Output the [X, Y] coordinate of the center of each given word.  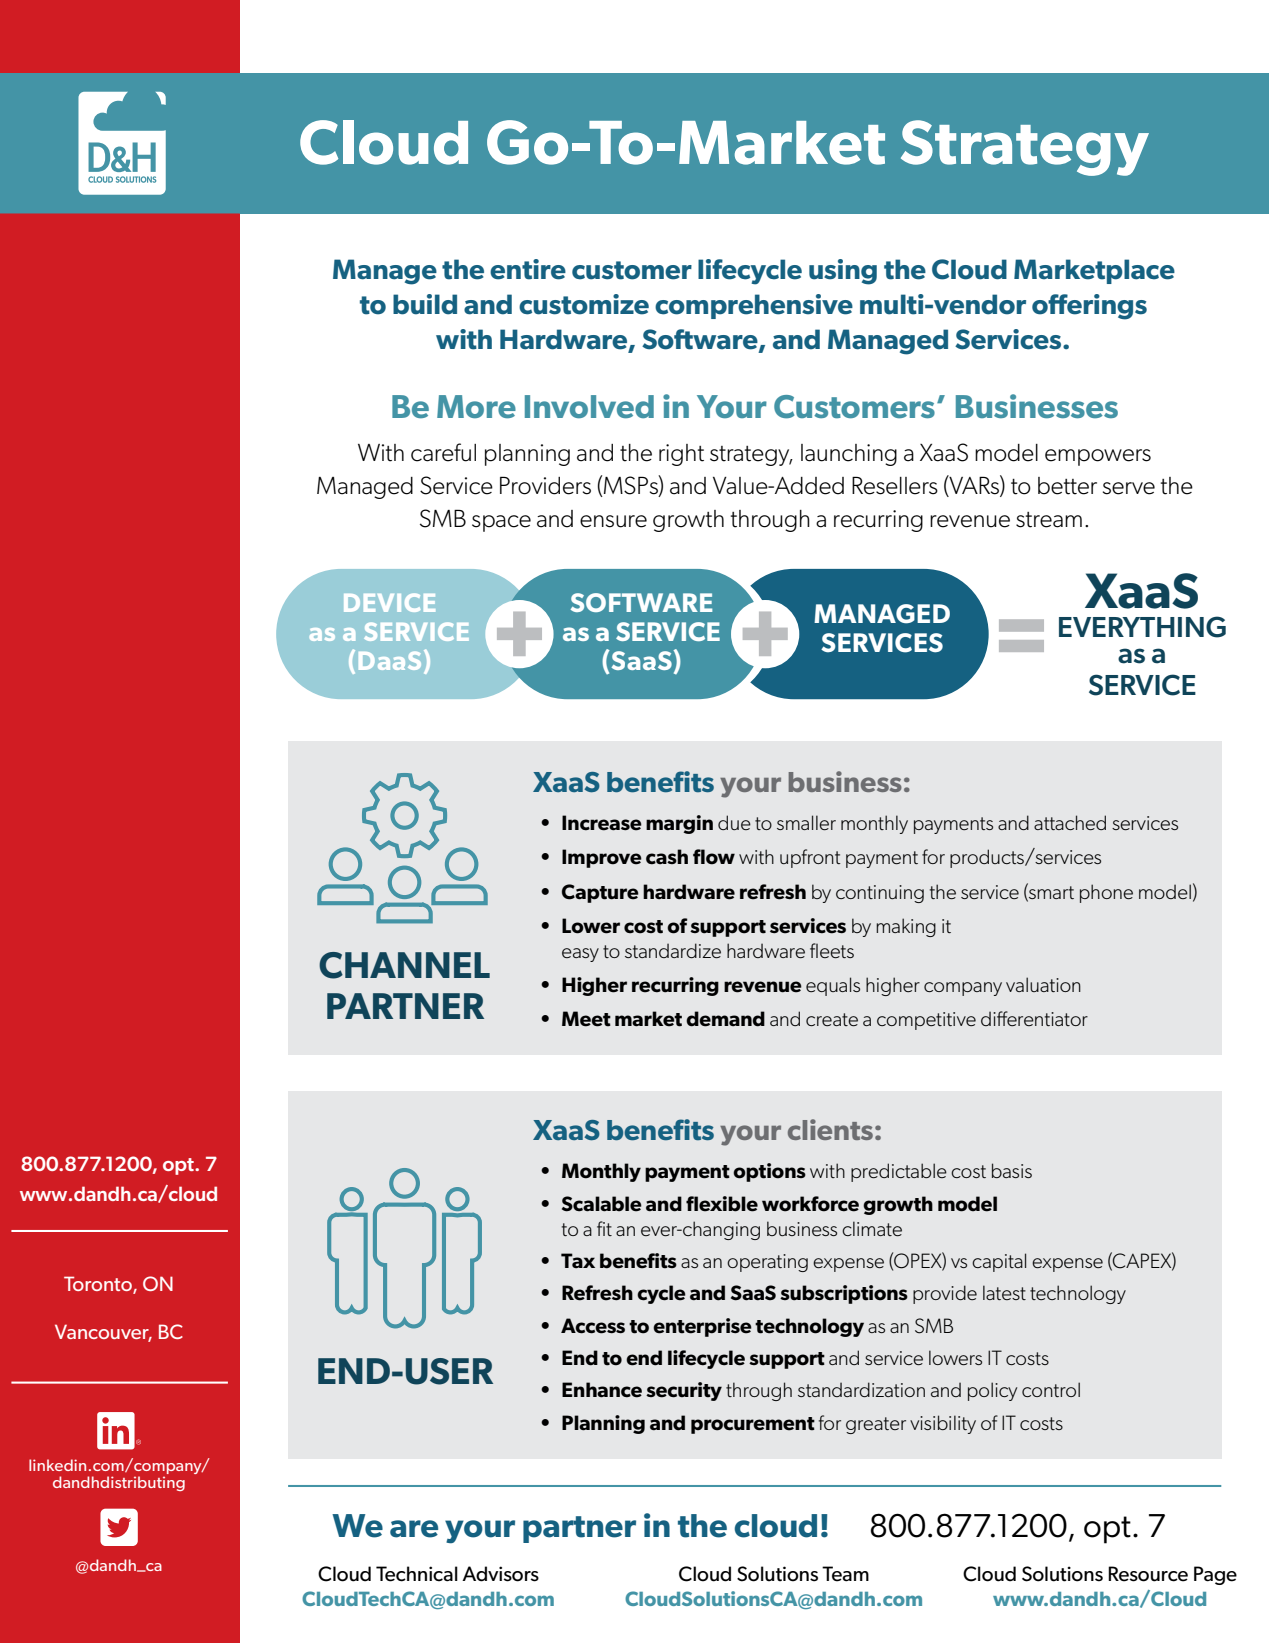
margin [679, 824]
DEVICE [389, 602]
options [769, 1172]
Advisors [500, 1574]
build [425, 304]
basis [1012, 1170]
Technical [417, 1574]
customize [584, 304]
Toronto [99, 1285]
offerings [1089, 307]
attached [1070, 822]
